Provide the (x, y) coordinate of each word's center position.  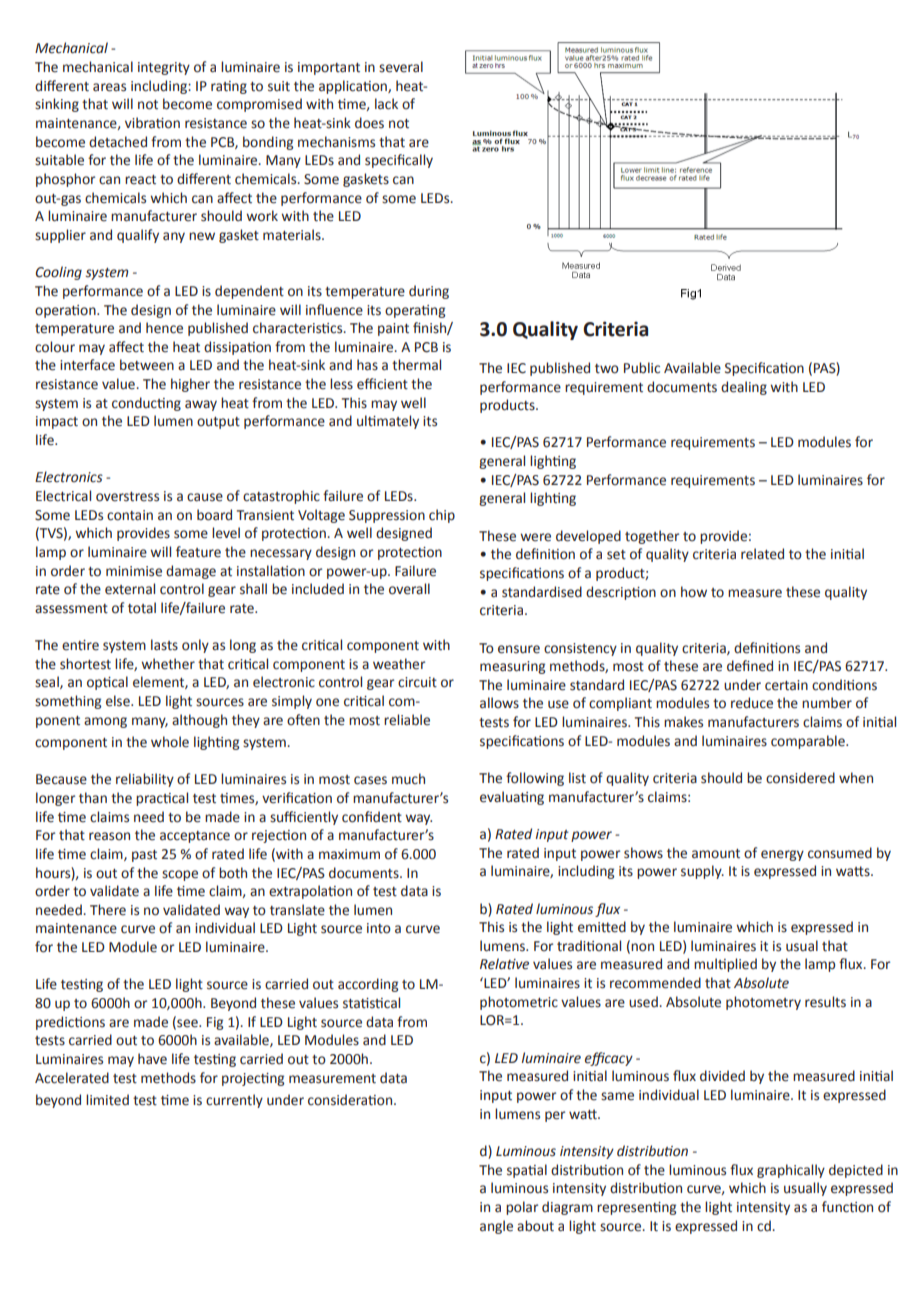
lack (386, 104)
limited (107, 1100)
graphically (791, 1171)
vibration (152, 123)
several (401, 67)
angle (496, 1227)
